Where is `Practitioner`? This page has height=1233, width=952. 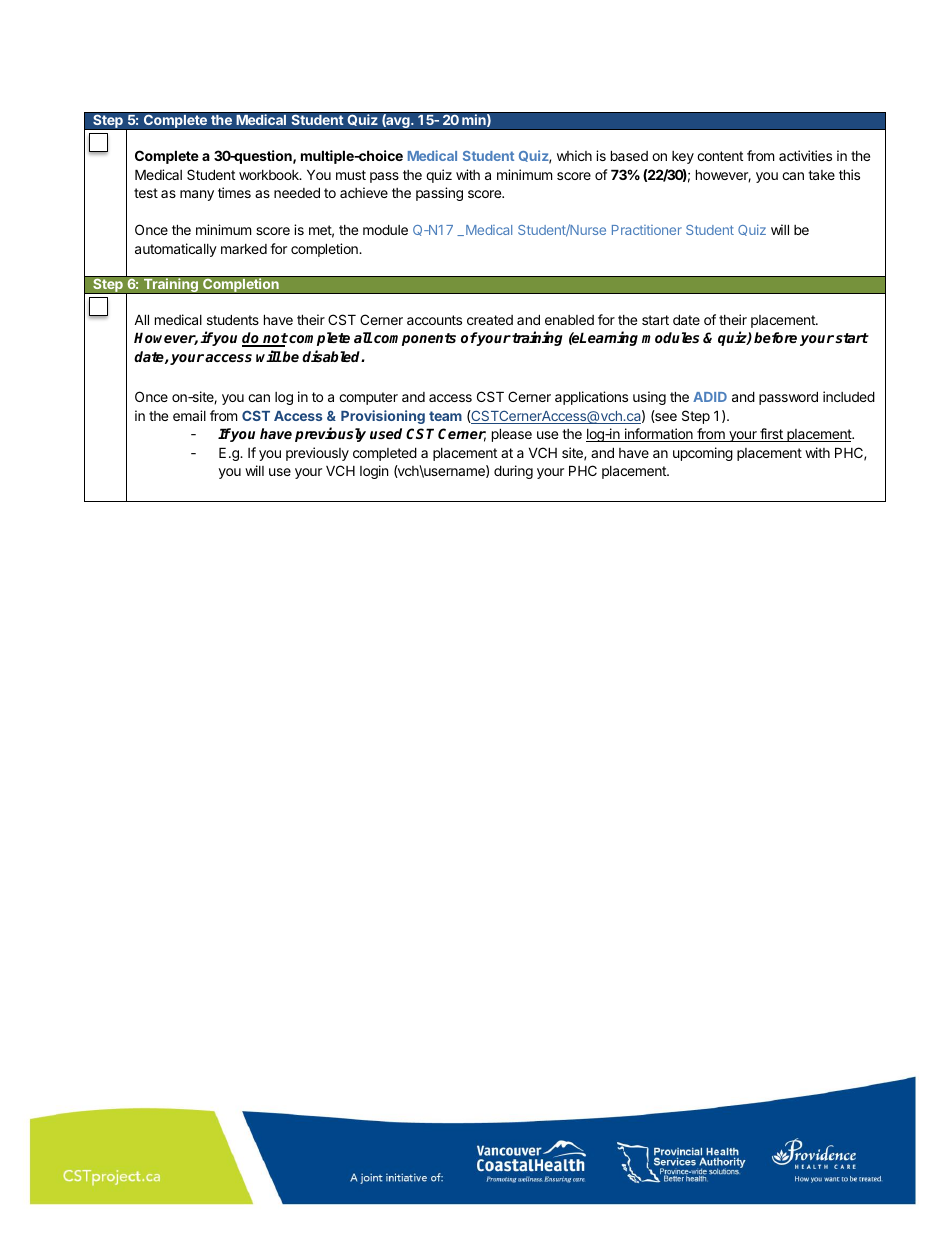
Practitioner is located at coordinates (647, 230).
